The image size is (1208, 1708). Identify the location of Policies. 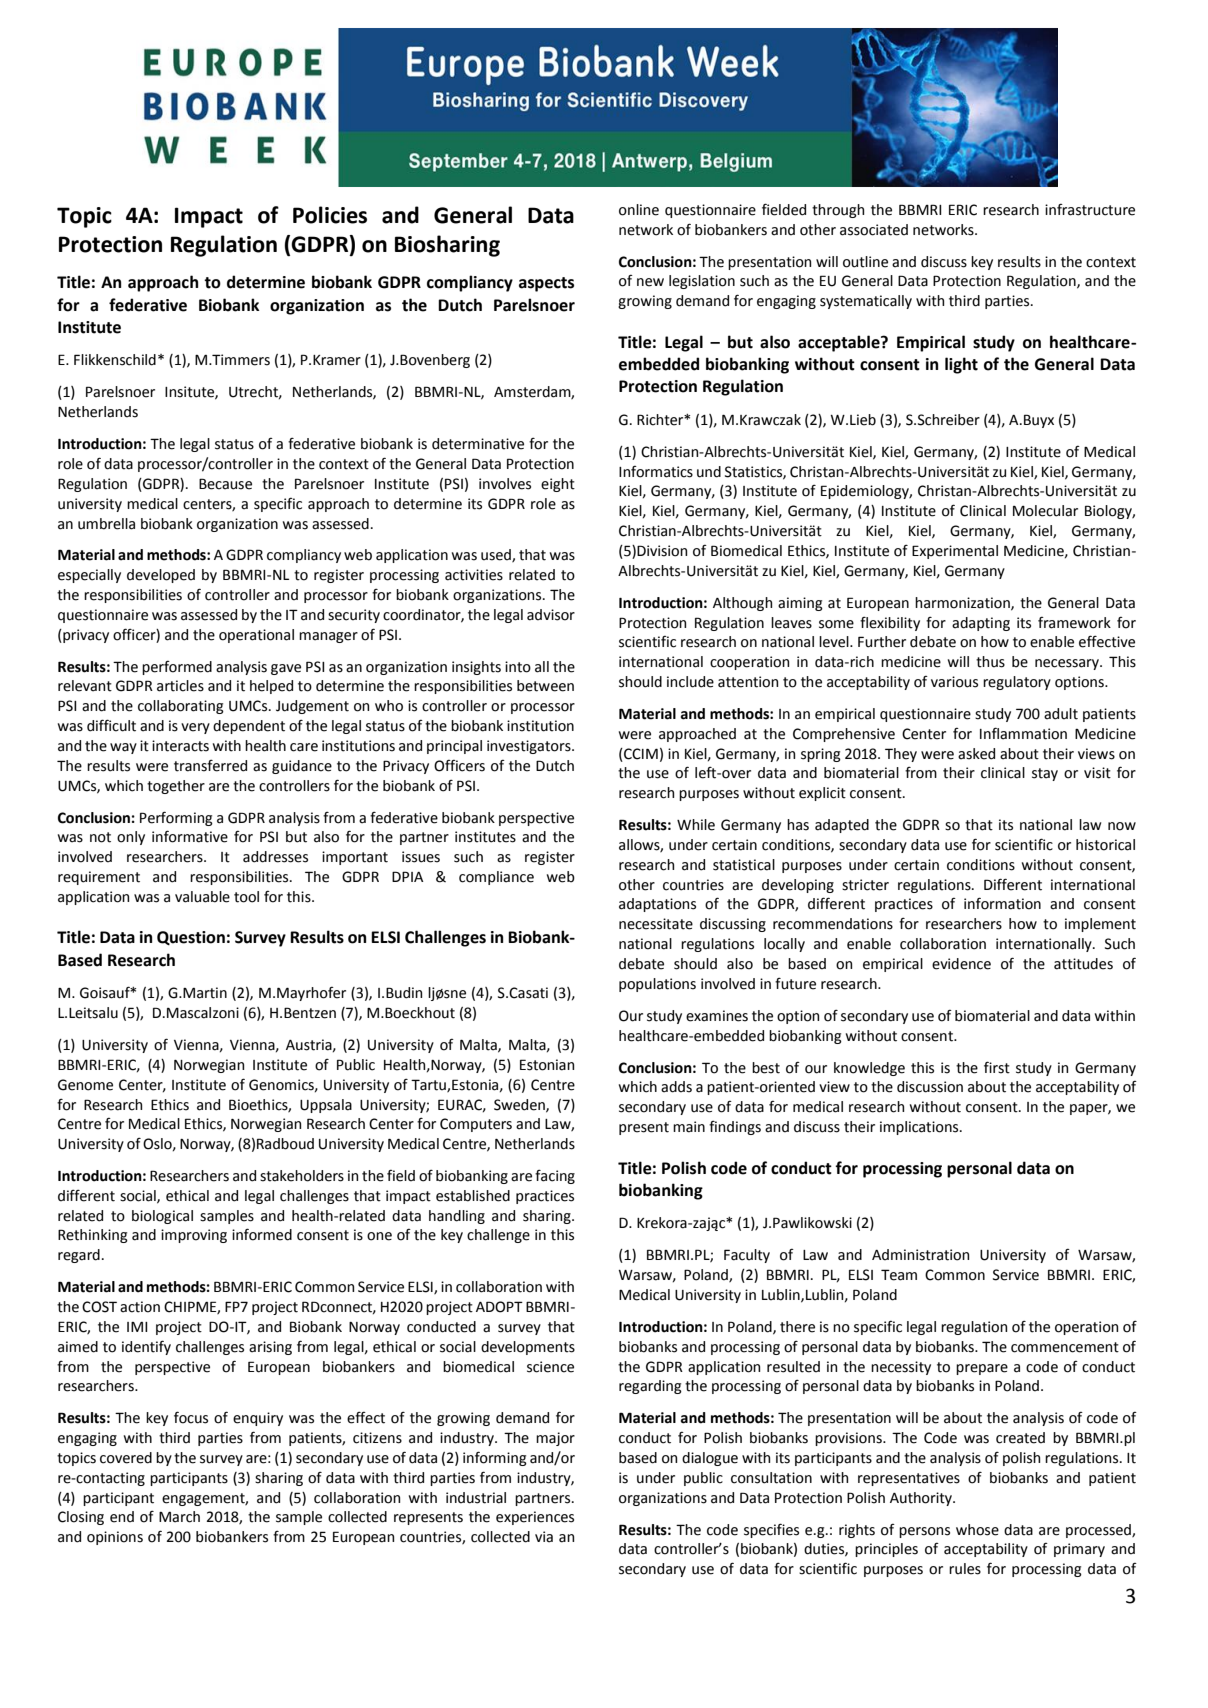
(330, 215).
